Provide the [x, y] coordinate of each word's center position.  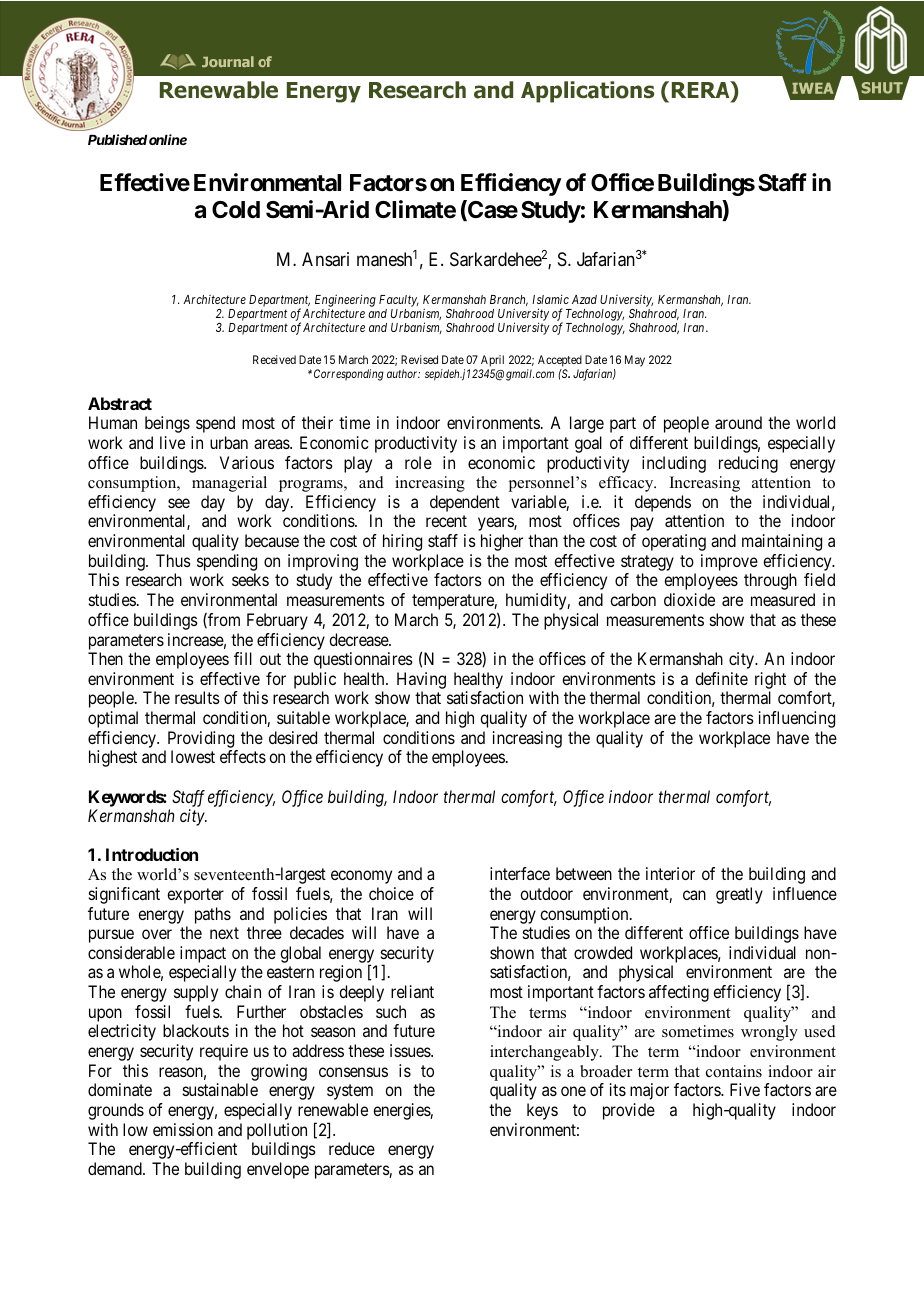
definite [721, 678]
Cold [236, 210]
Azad [584, 299]
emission [183, 1129]
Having [421, 680]
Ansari [325, 259]
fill [243, 658]
